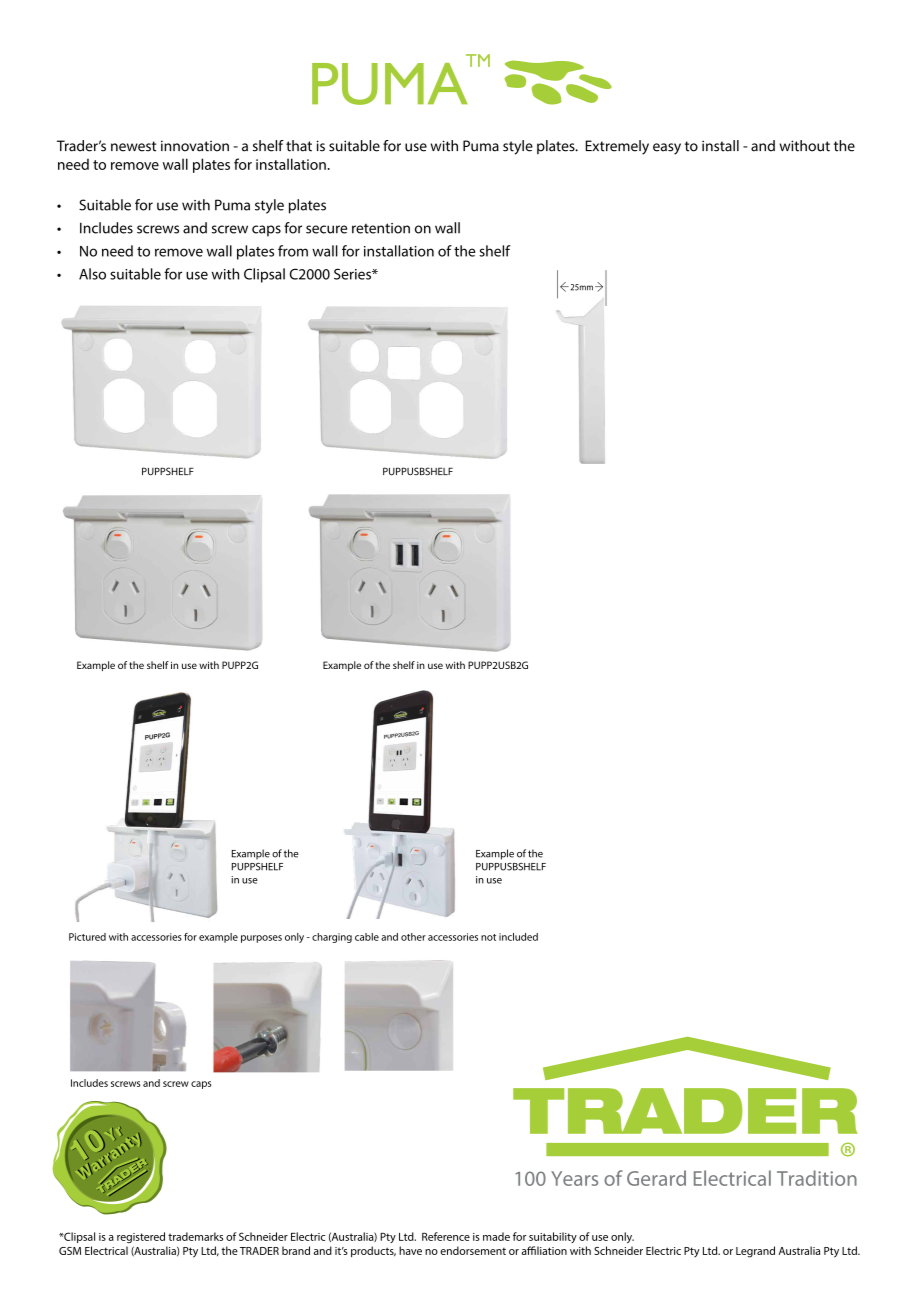  What do you see at coordinates (133, 146) in the page?
I see `newest` at bounding box center [133, 146].
